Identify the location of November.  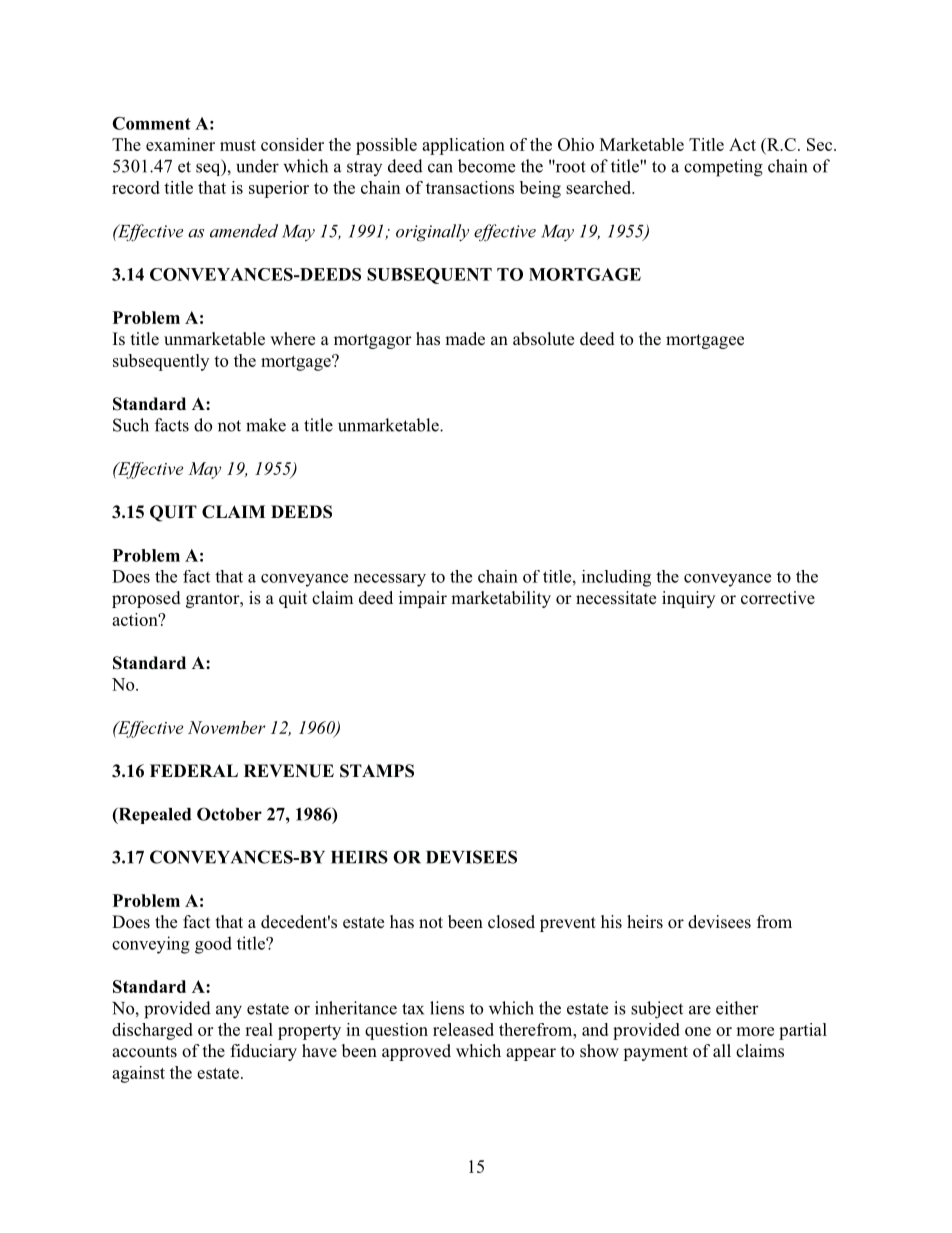
(227, 727).
